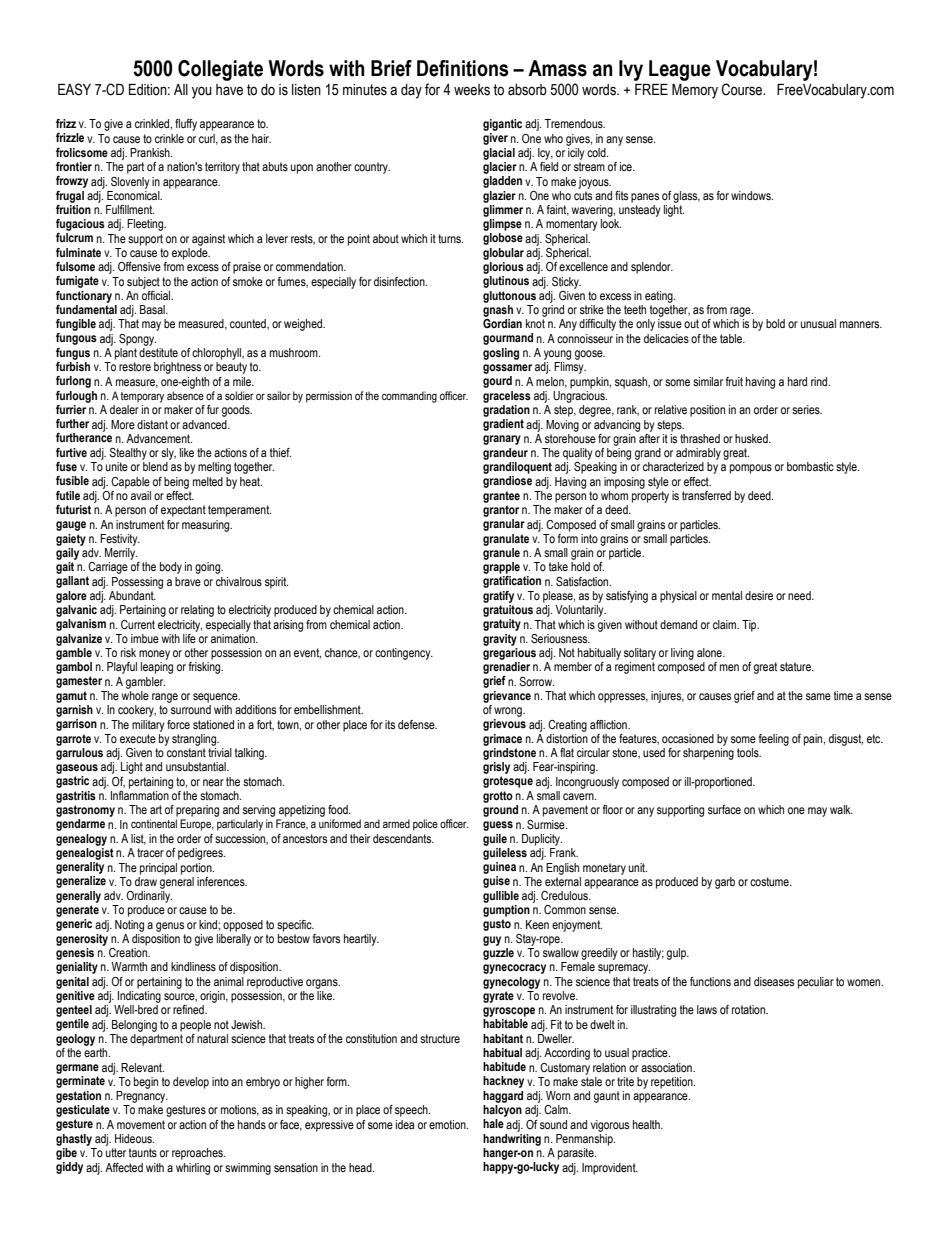 This image has height=1233, width=952. I want to click on gnash, so click(498, 309).
